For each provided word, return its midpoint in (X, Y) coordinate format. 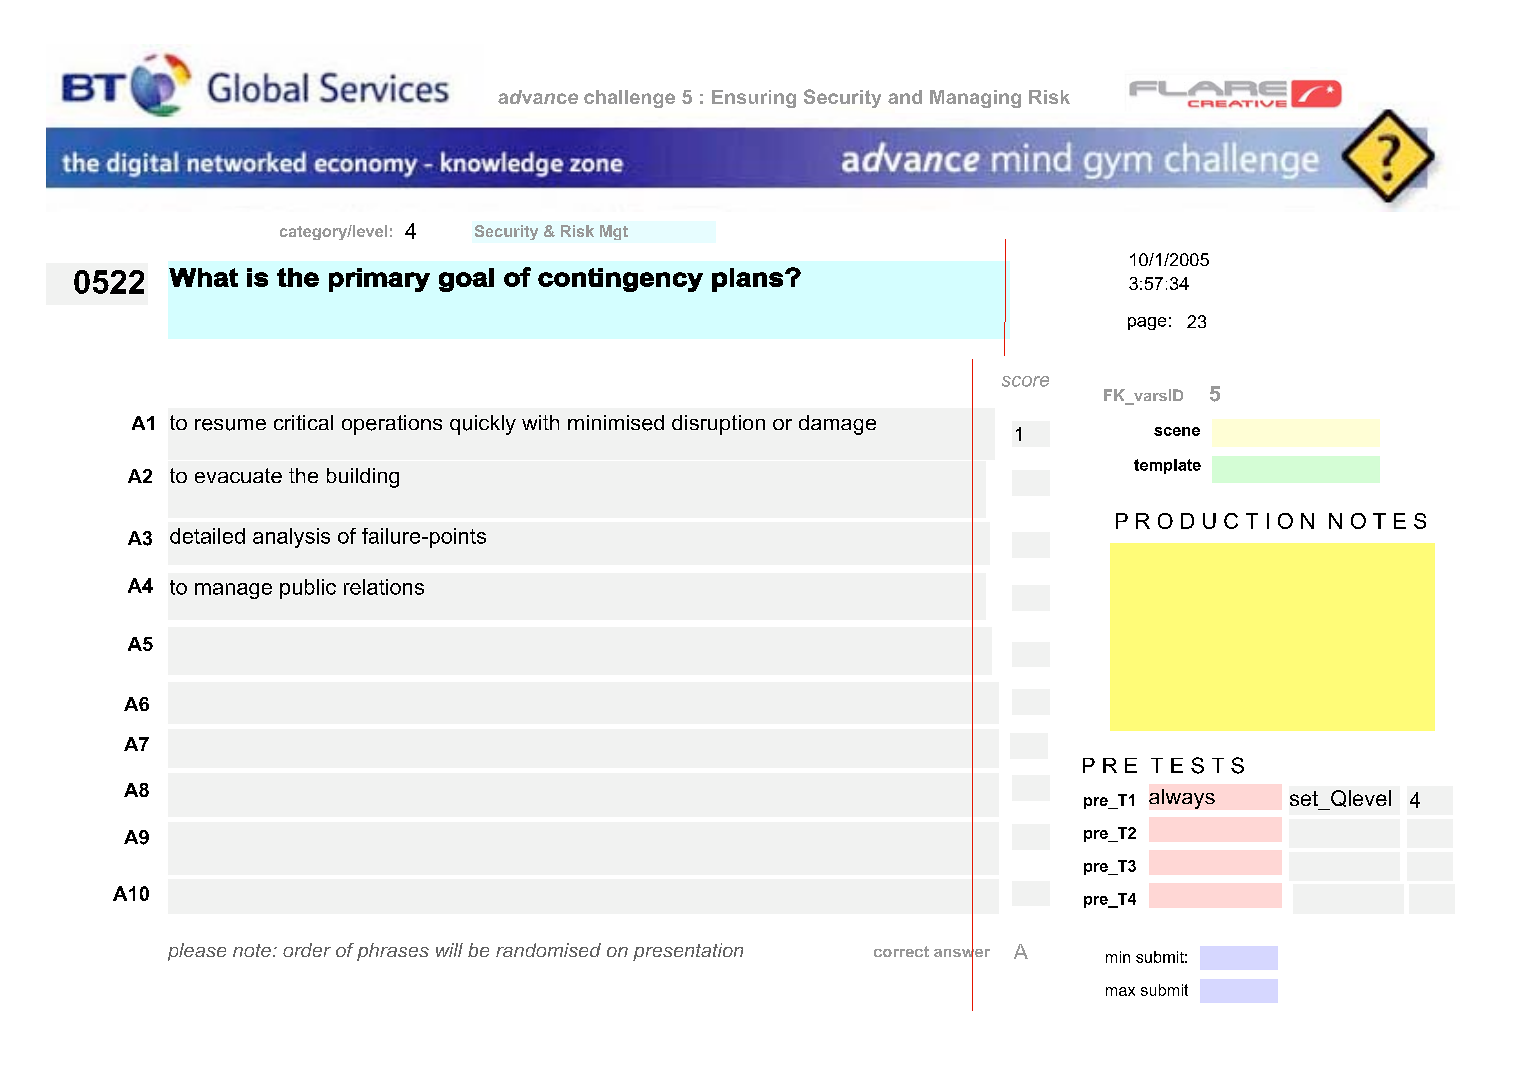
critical (303, 422)
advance (538, 97)
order (307, 950)
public (308, 589)
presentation (688, 952)
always (1182, 799)
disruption (718, 425)
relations (384, 587)
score (1025, 381)
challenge (629, 99)
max (1120, 991)
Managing (975, 99)
